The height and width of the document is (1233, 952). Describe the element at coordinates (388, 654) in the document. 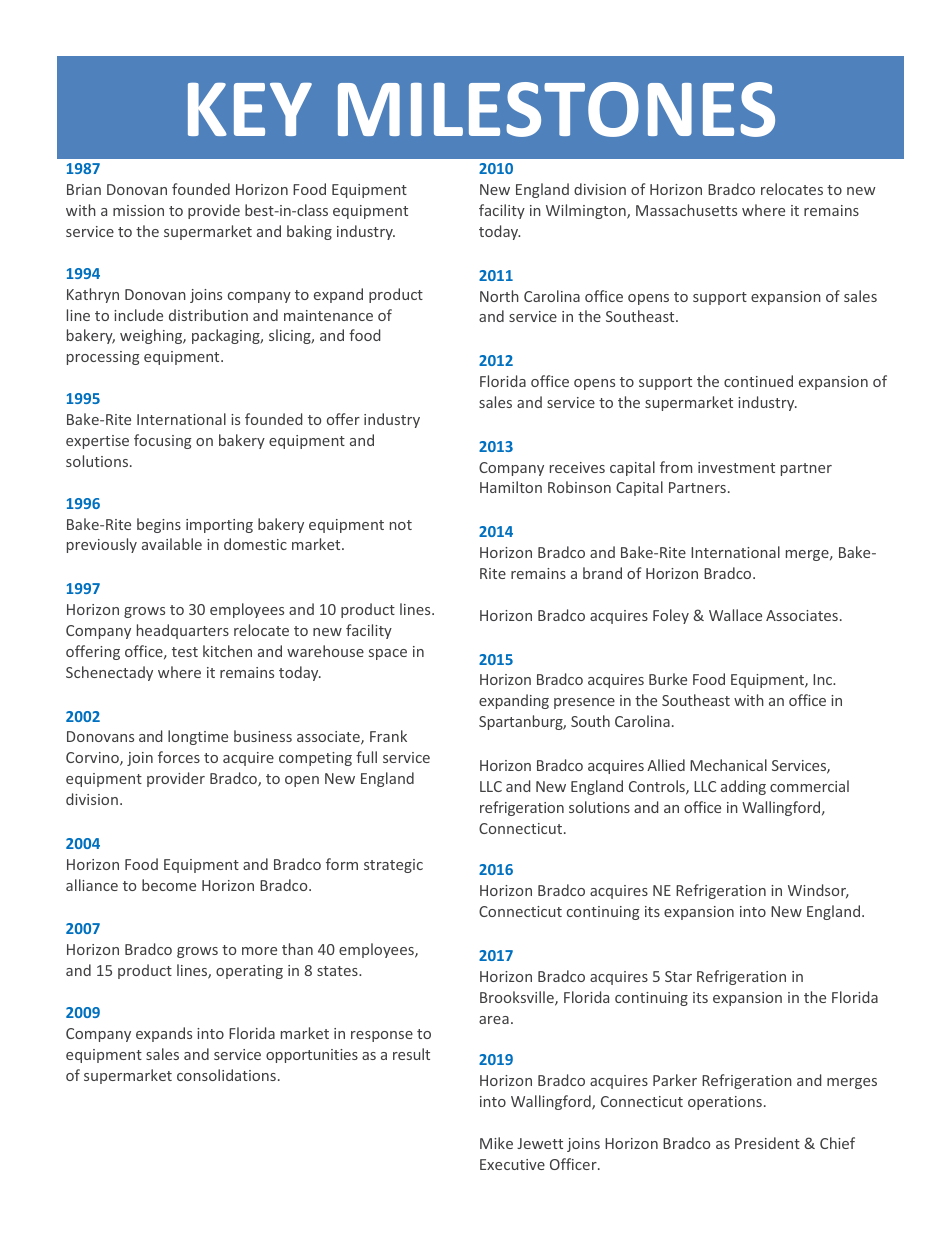

I see `space` at that location.
